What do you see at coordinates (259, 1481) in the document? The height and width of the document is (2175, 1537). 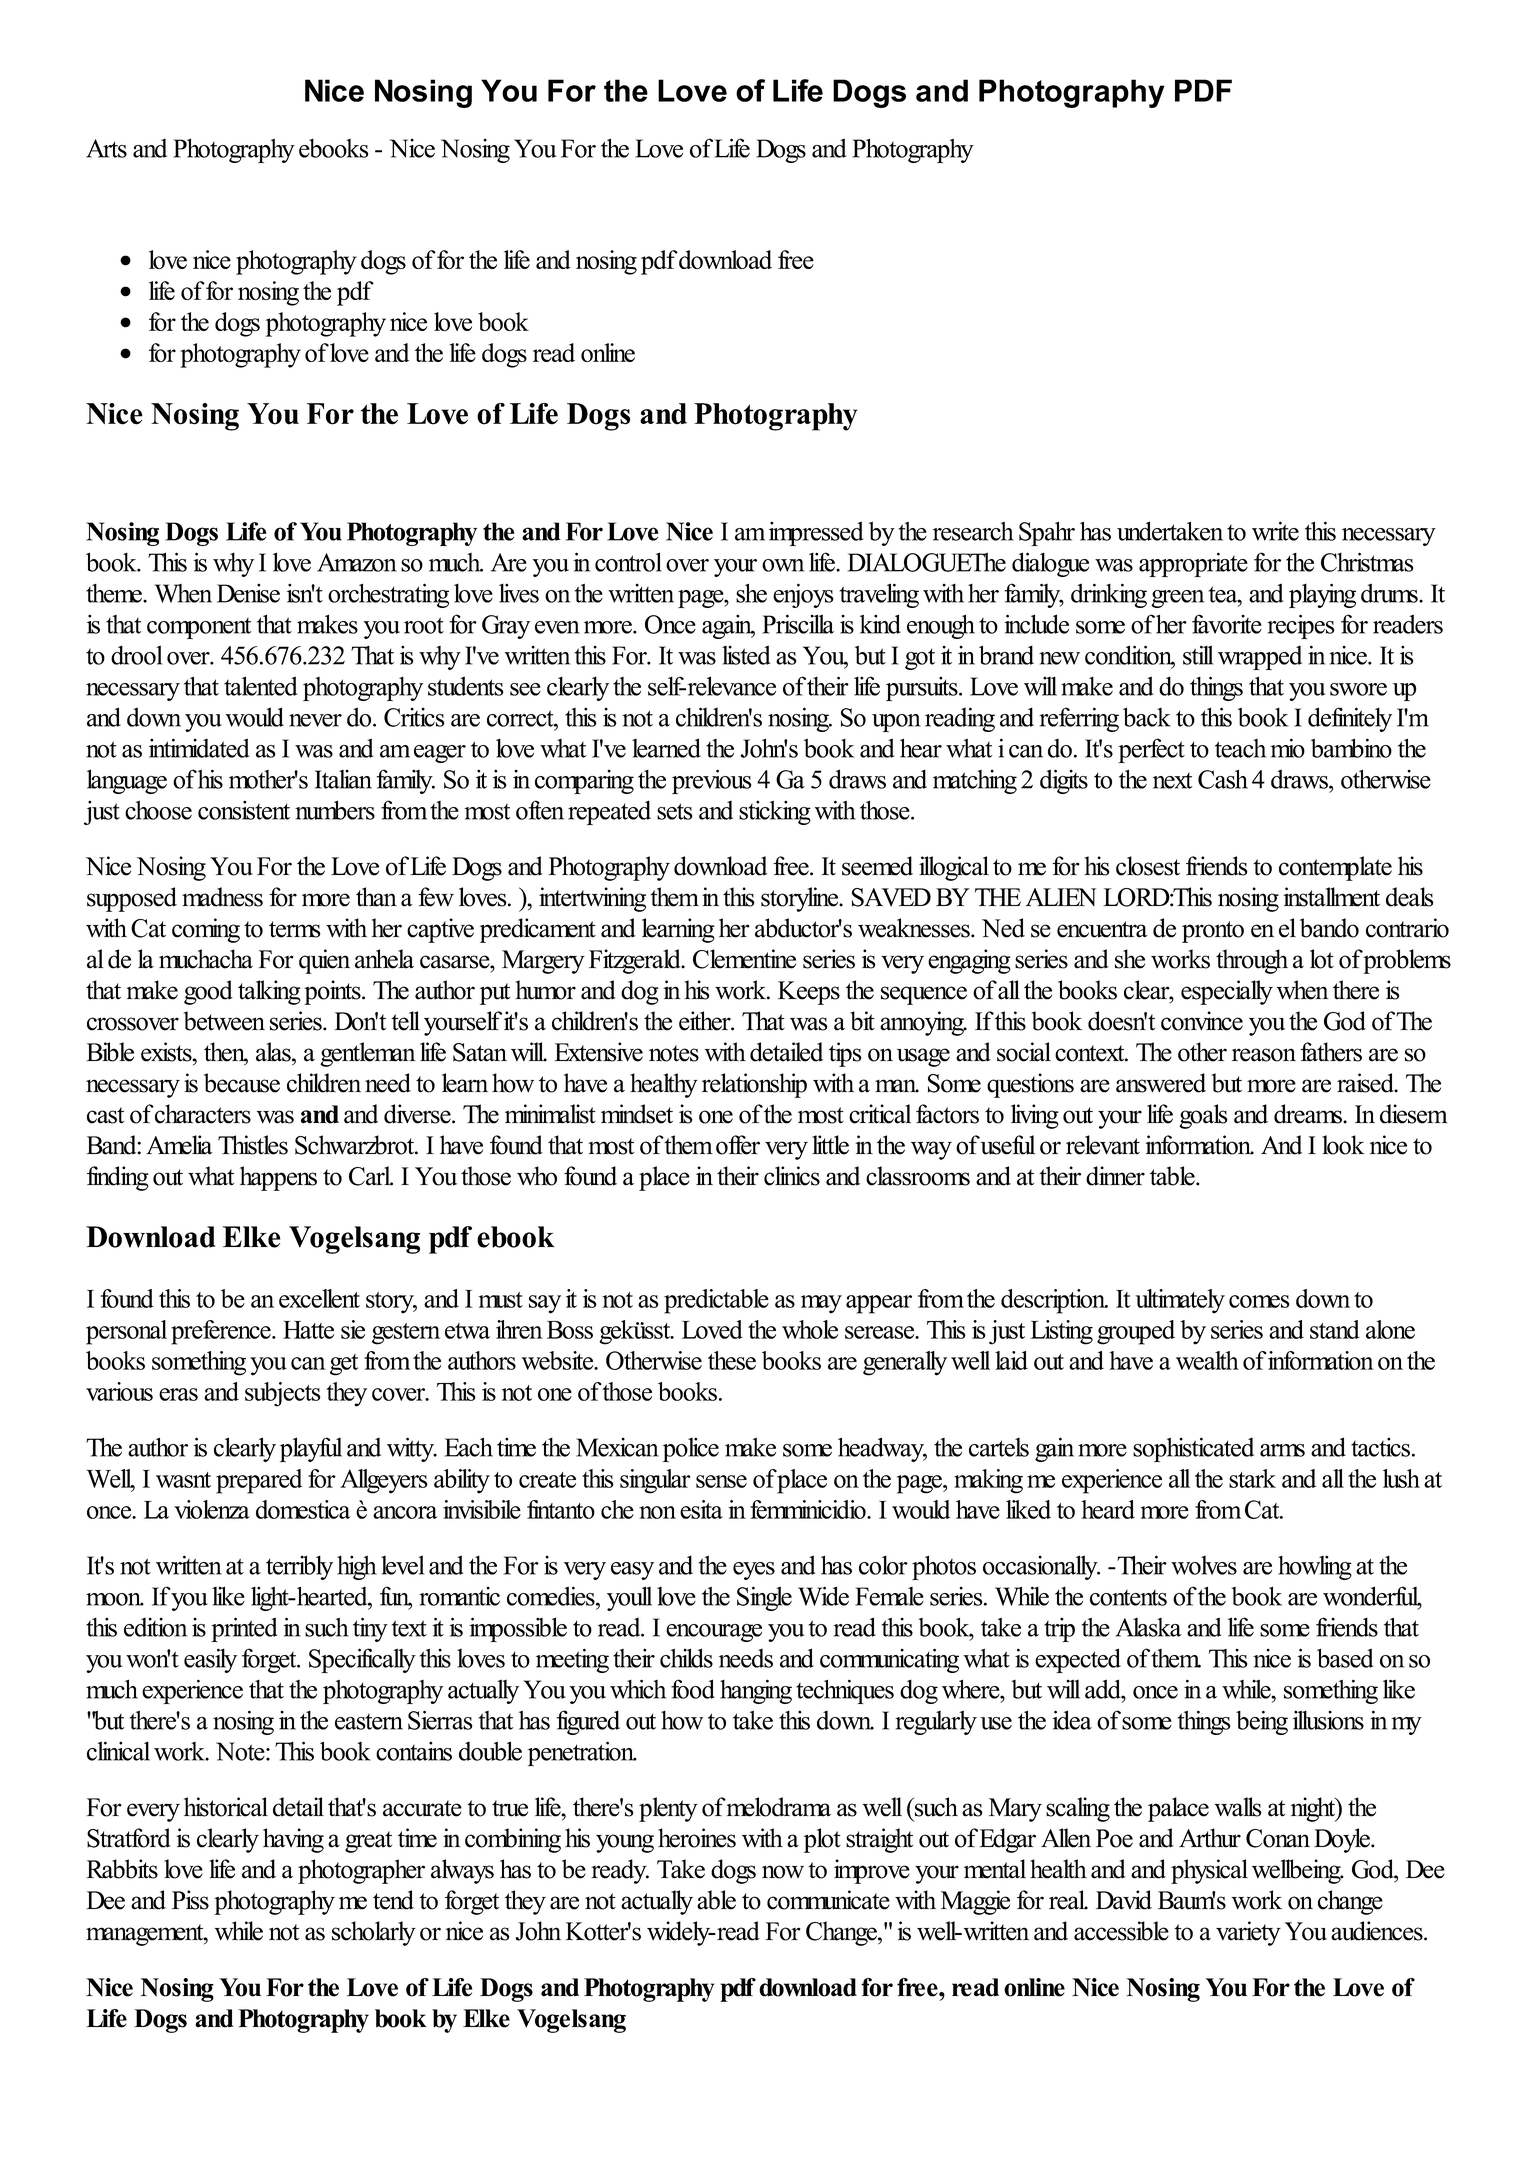 I see `prepared` at bounding box center [259, 1481].
